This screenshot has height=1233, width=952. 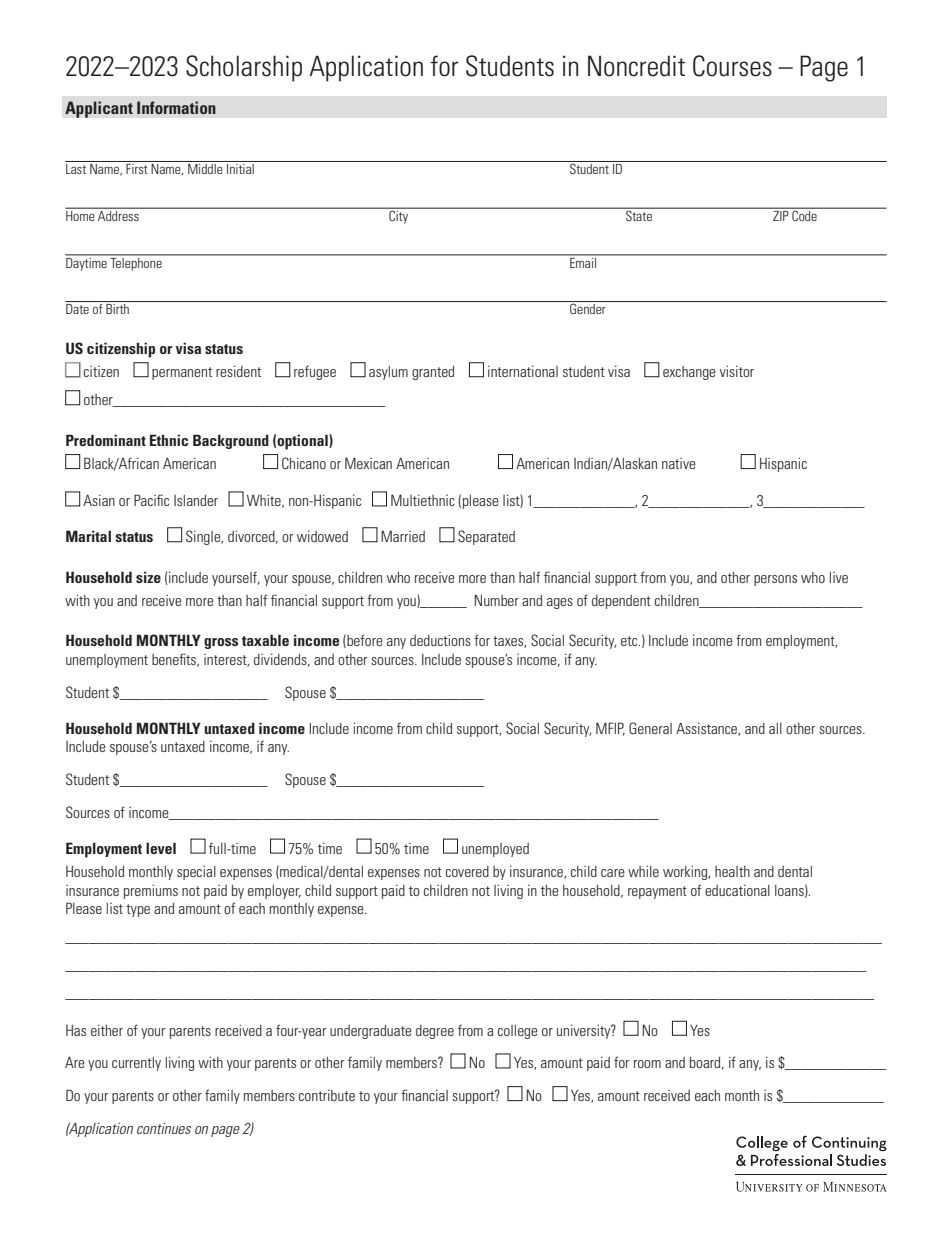 I want to click on City, so click(x=399, y=216).
